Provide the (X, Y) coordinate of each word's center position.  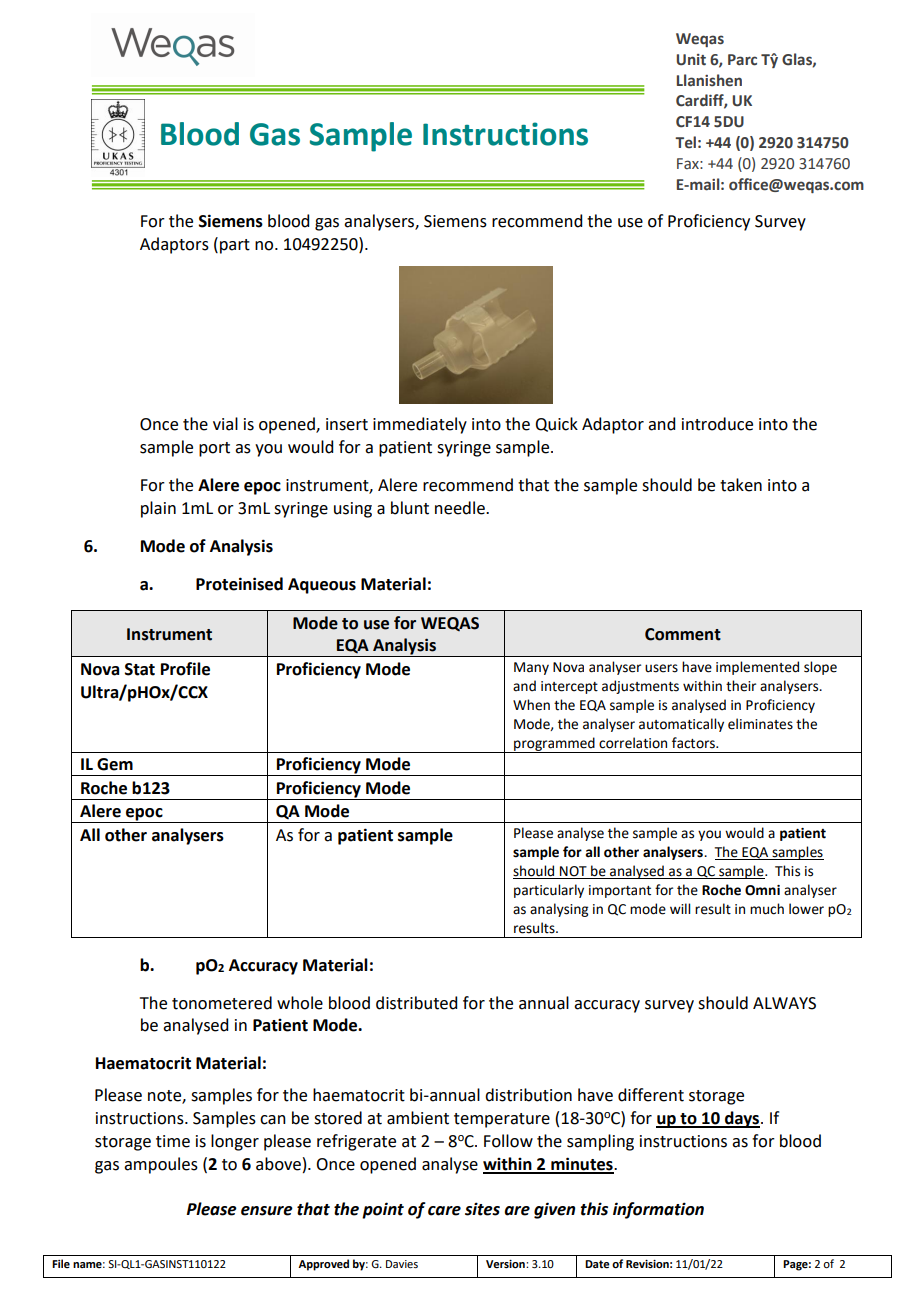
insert (347, 424)
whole (300, 1003)
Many (531, 668)
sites (482, 1209)
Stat (140, 669)
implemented (757, 668)
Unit (691, 60)
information (658, 1210)
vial (225, 424)
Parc (742, 60)
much (767, 909)
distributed (416, 1003)
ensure (267, 1211)
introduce (717, 424)
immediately (420, 425)
